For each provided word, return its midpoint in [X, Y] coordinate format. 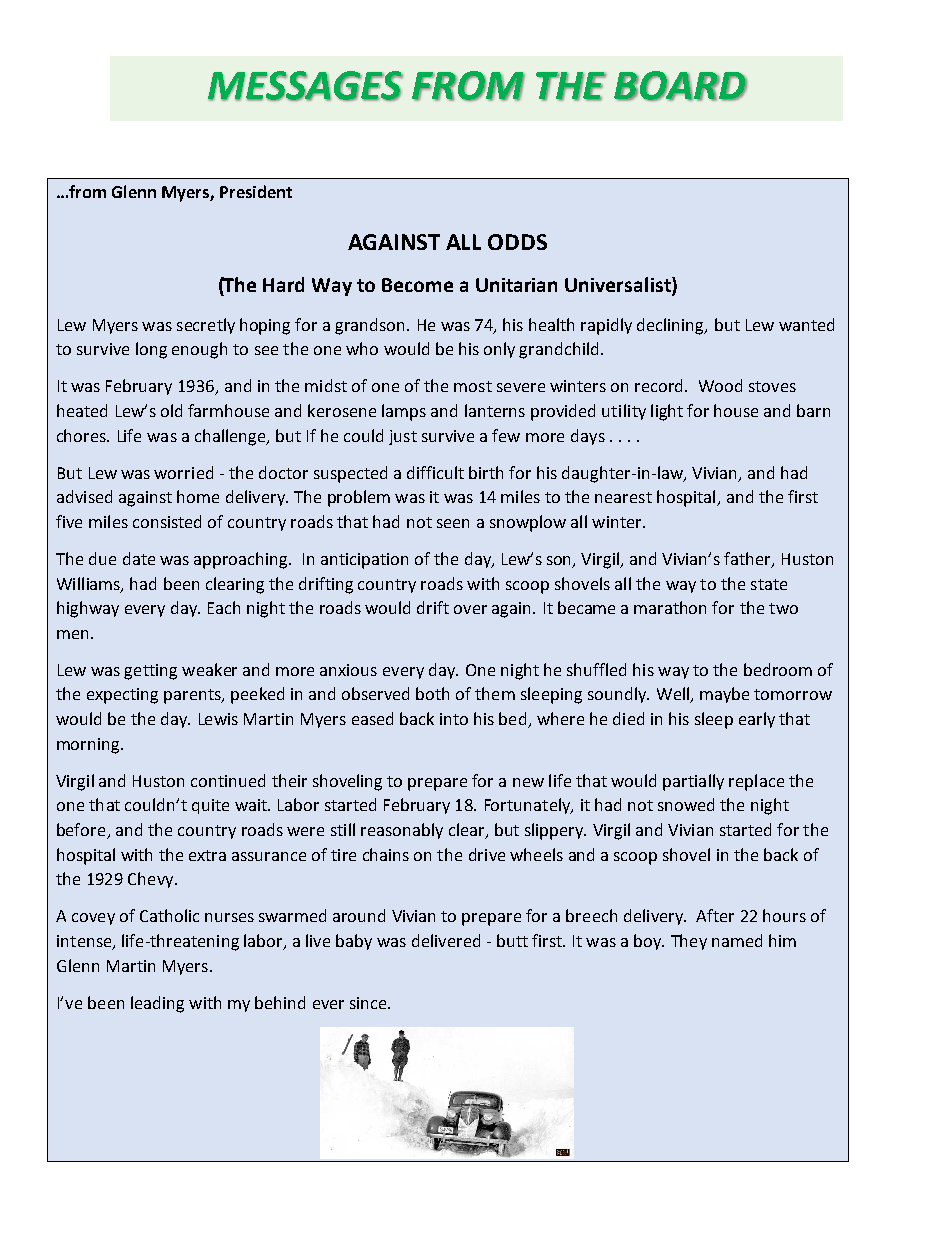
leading [157, 1004]
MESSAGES [305, 86]
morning [89, 746]
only [499, 350]
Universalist [619, 286]
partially [693, 782]
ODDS [517, 242]
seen [453, 523]
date [139, 558]
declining [672, 326]
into [454, 719]
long [151, 350]
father [748, 560]
